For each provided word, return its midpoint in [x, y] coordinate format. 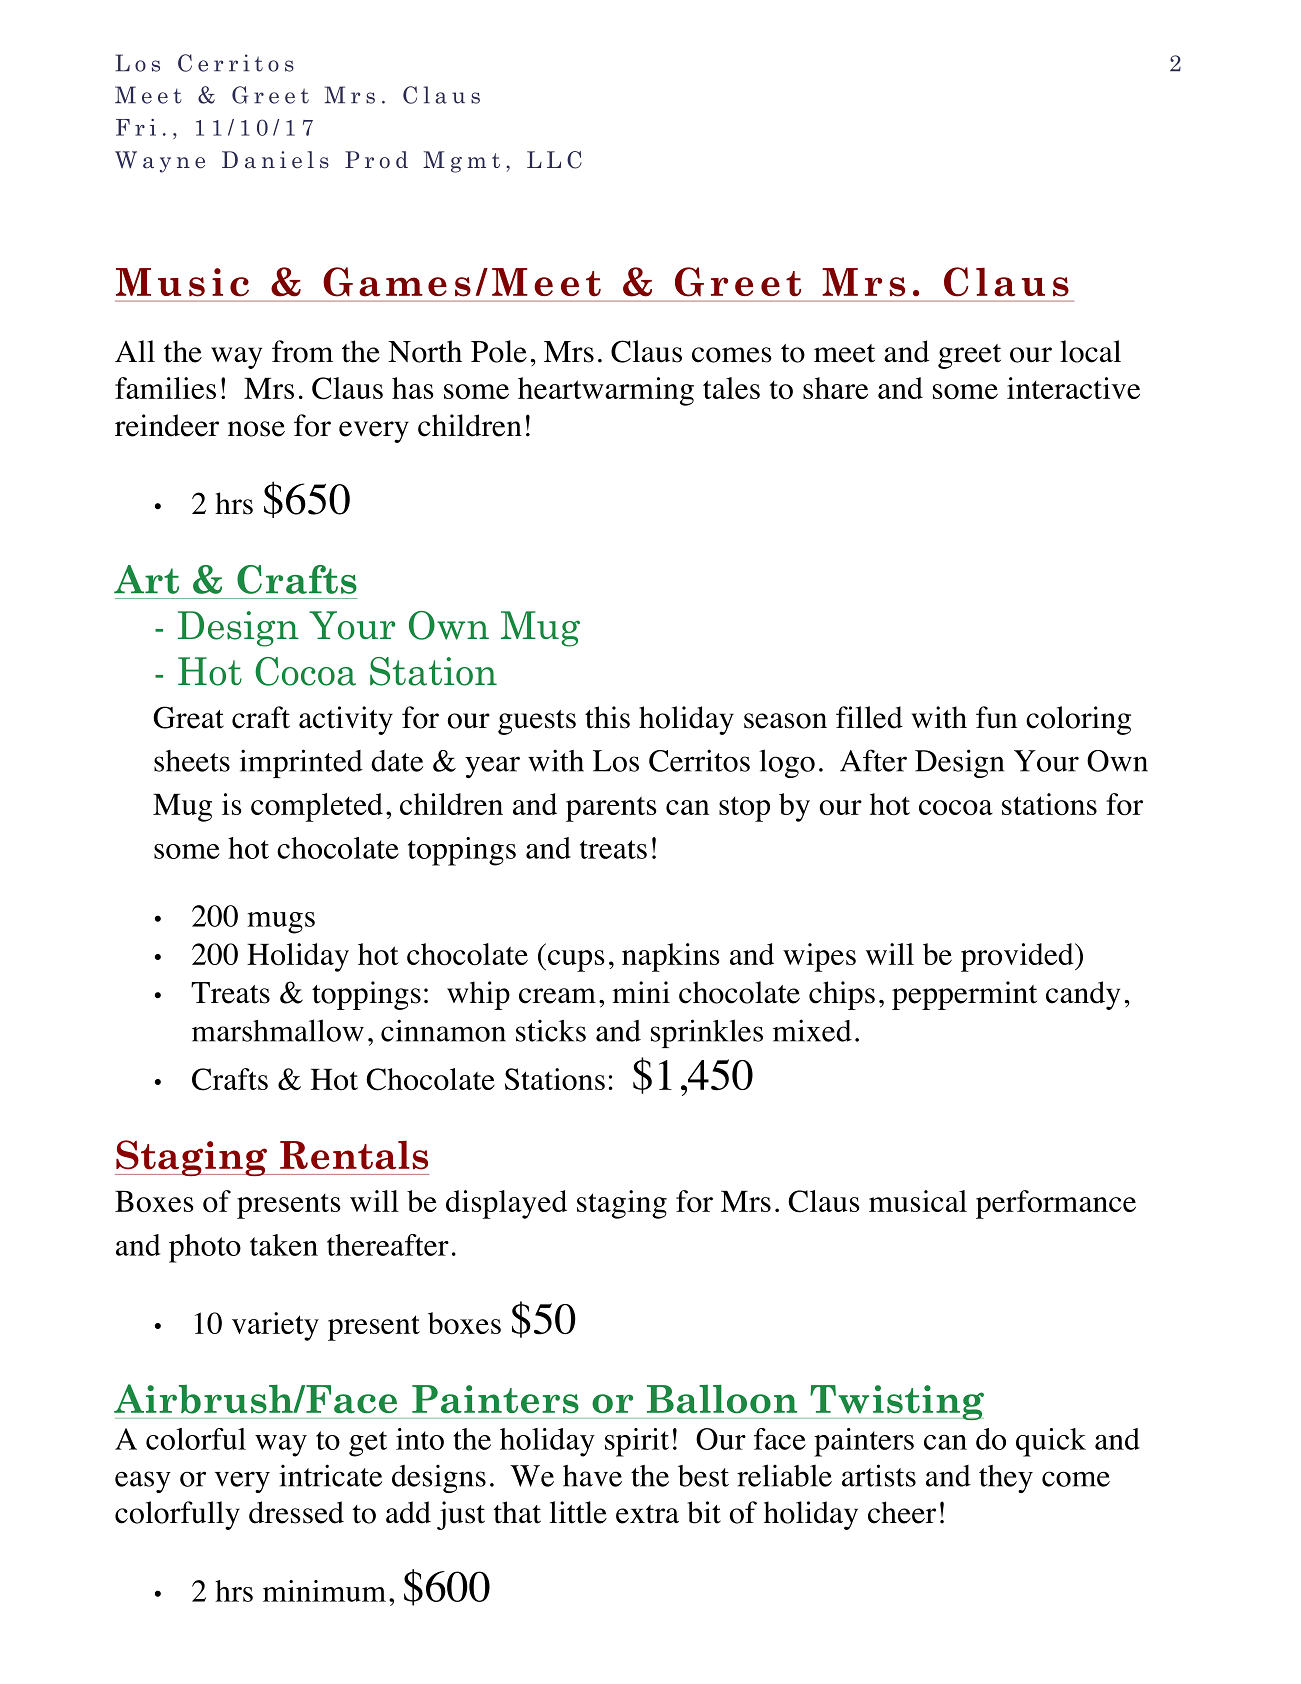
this [607, 717]
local [1090, 351]
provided [1018, 957]
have [592, 1476]
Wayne [160, 162]
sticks [551, 1030]
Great [188, 717]
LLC [554, 160]
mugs [281, 923]
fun [996, 717]
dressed [296, 1512]
